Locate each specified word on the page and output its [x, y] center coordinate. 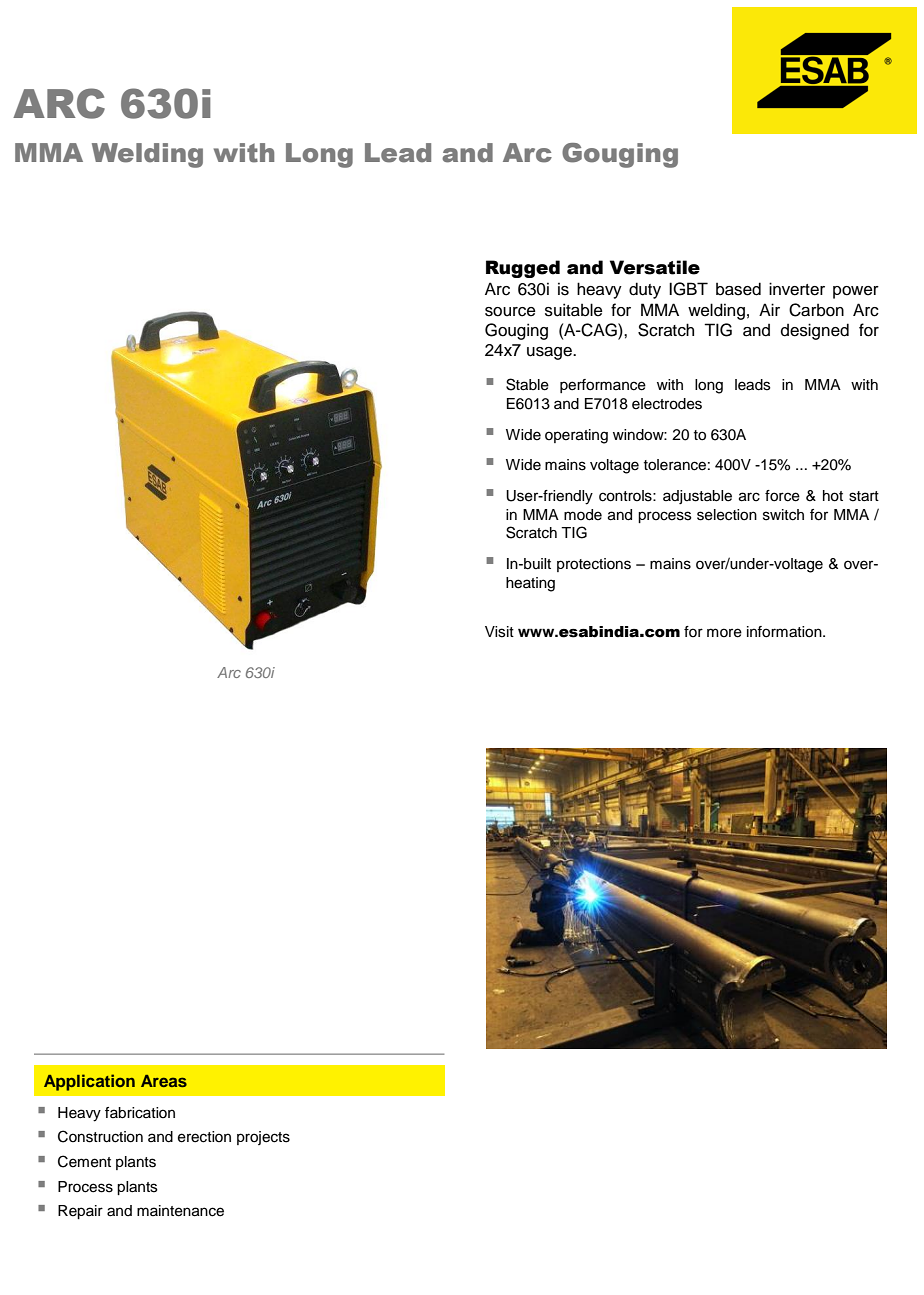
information [785, 632]
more [724, 633]
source [510, 312]
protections [594, 565]
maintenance [180, 1211]
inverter [797, 289]
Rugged [523, 269]
